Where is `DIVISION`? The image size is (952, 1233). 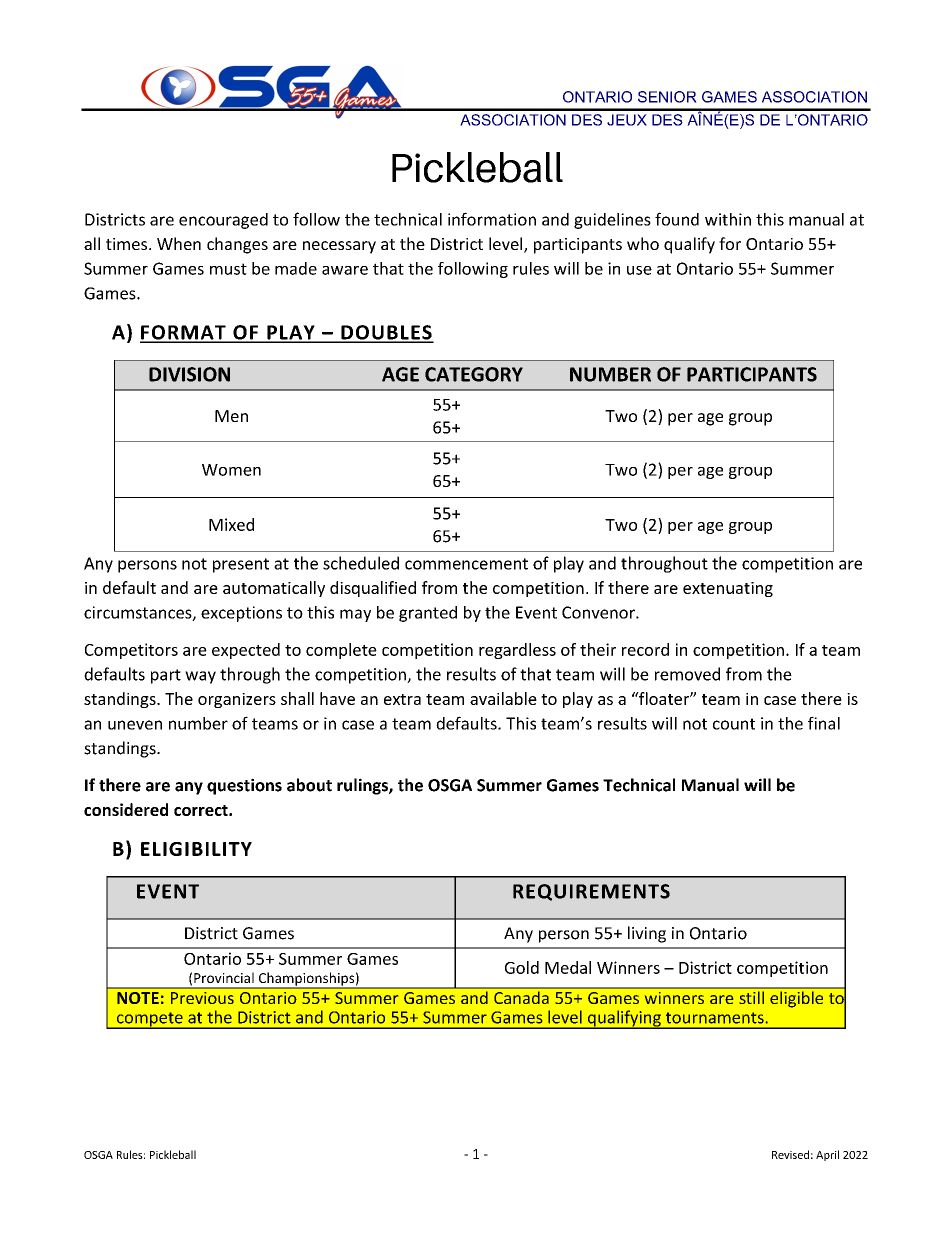
DIVISION is located at coordinates (189, 374).
